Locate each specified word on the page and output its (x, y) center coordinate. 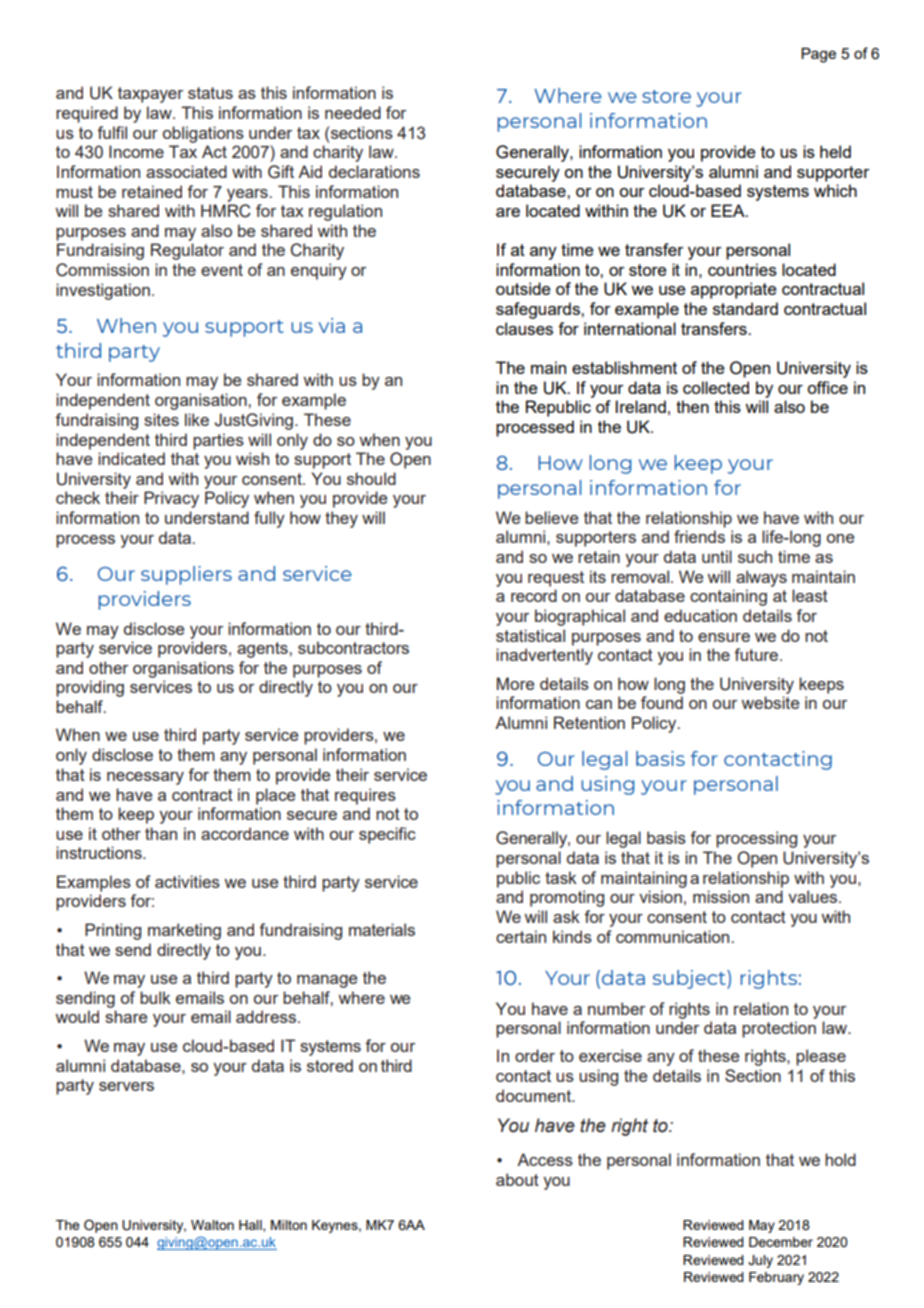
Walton (212, 1225)
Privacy (171, 499)
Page (818, 55)
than (161, 833)
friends (699, 536)
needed (353, 112)
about (517, 1179)
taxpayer (150, 95)
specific (387, 835)
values (814, 896)
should (371, 478)
